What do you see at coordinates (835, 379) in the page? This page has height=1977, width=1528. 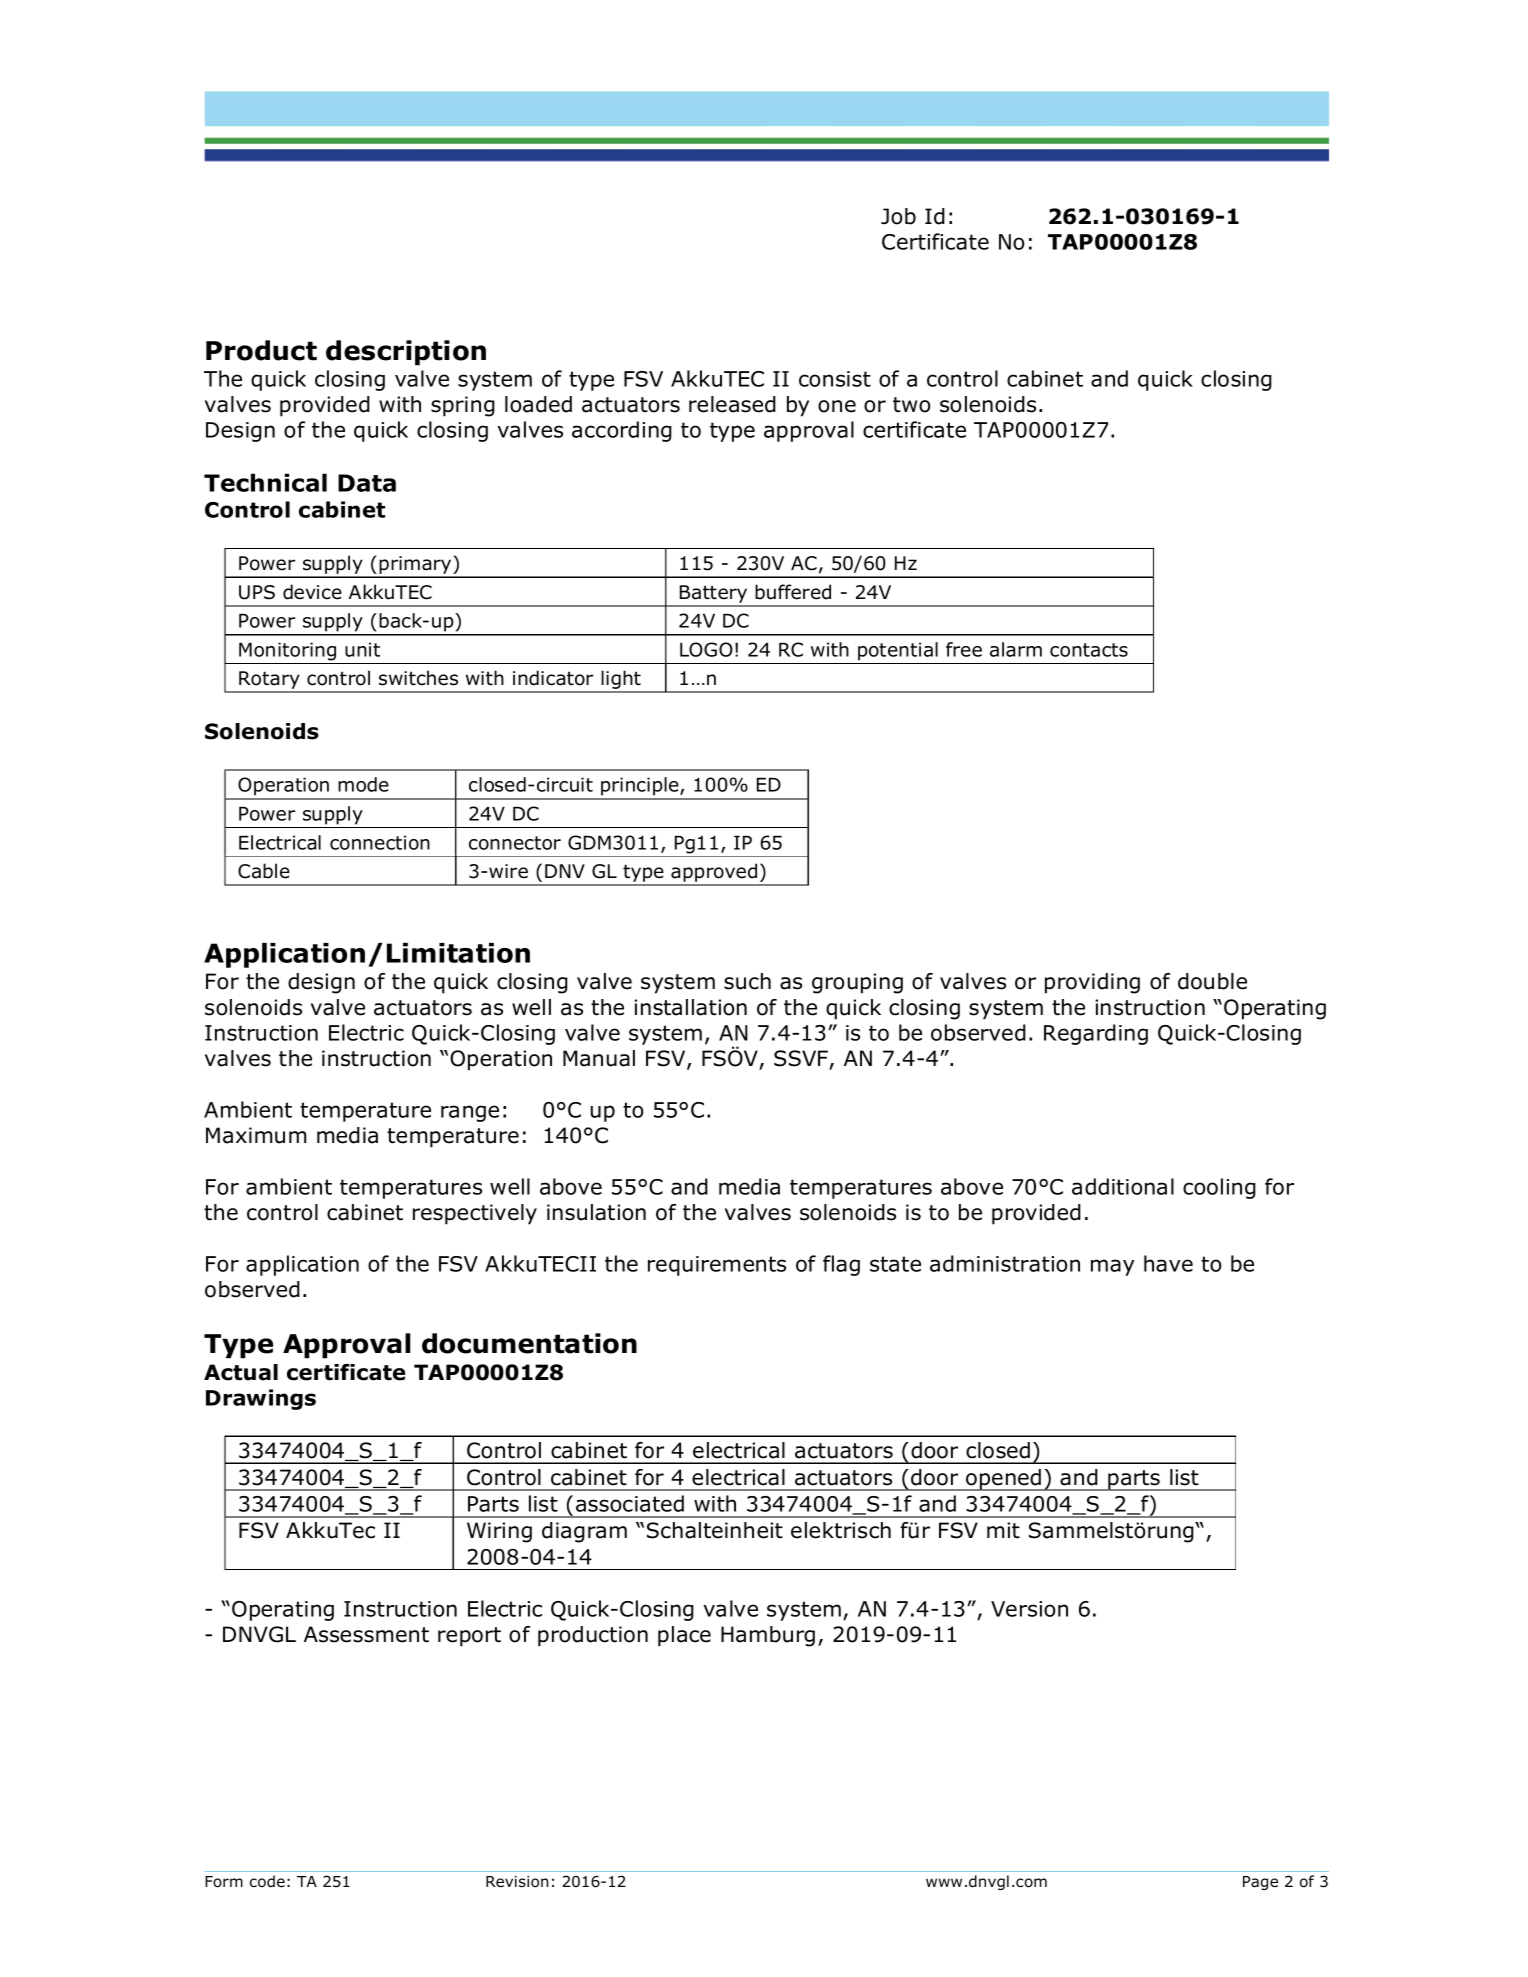 I see `consist` at bounding box center [835, 379].
